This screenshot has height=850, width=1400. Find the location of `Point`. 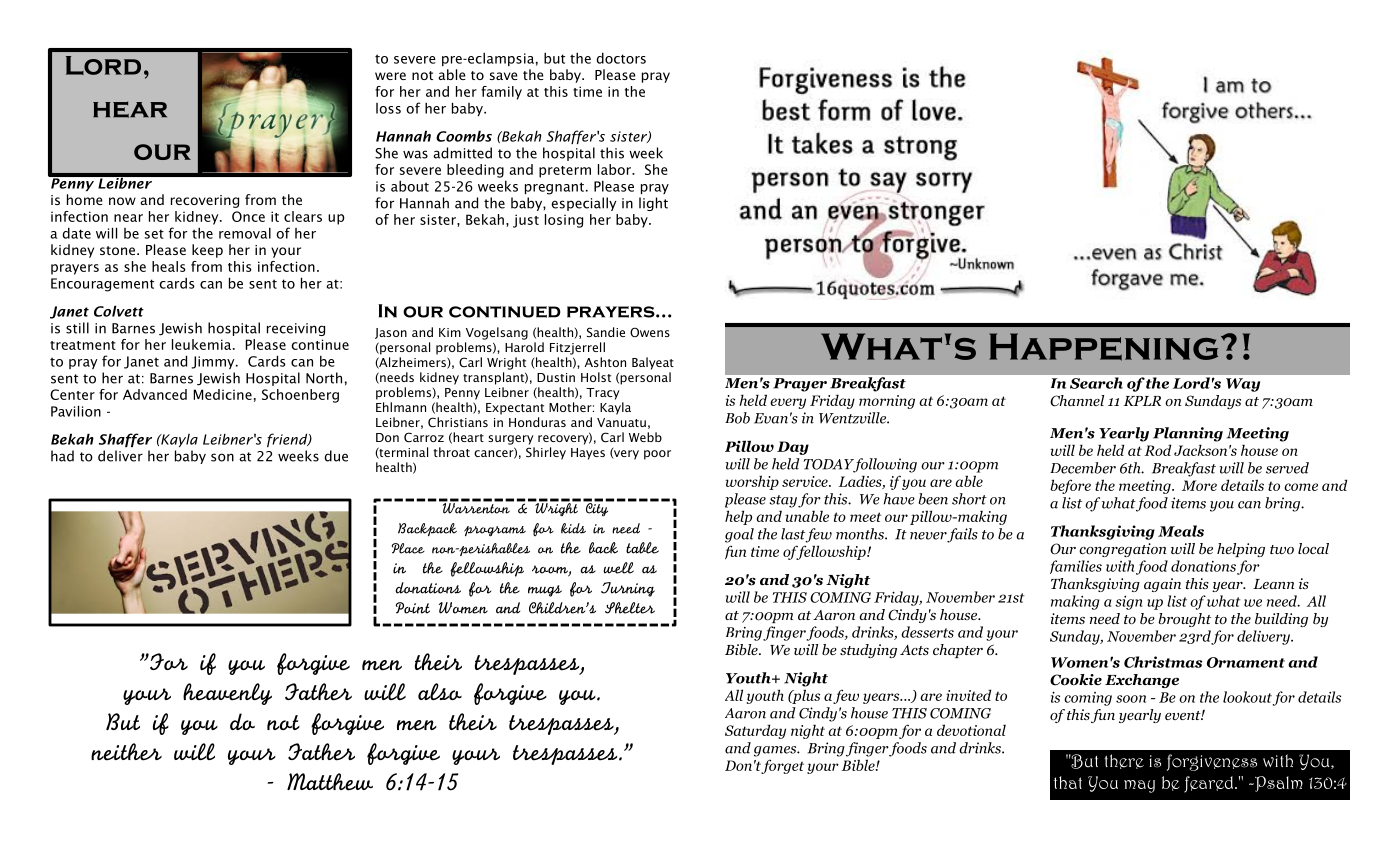

Point is located at coordinates (413, 608).
